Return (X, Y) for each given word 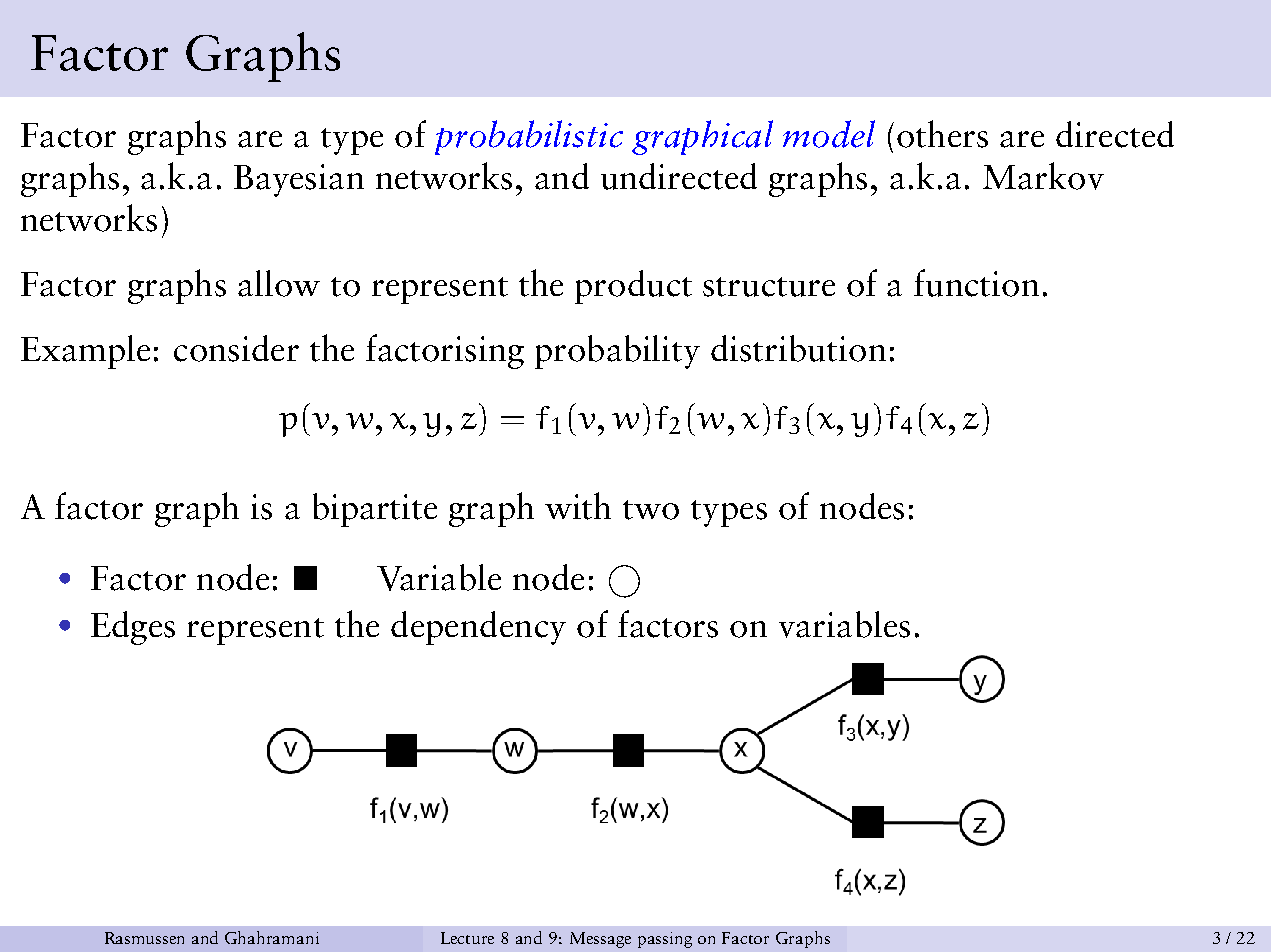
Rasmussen (144, 938)
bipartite (375, 510)
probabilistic (529, 137)
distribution (798, 348)
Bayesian (299, 180)
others (942, 134)
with (578, 506)
